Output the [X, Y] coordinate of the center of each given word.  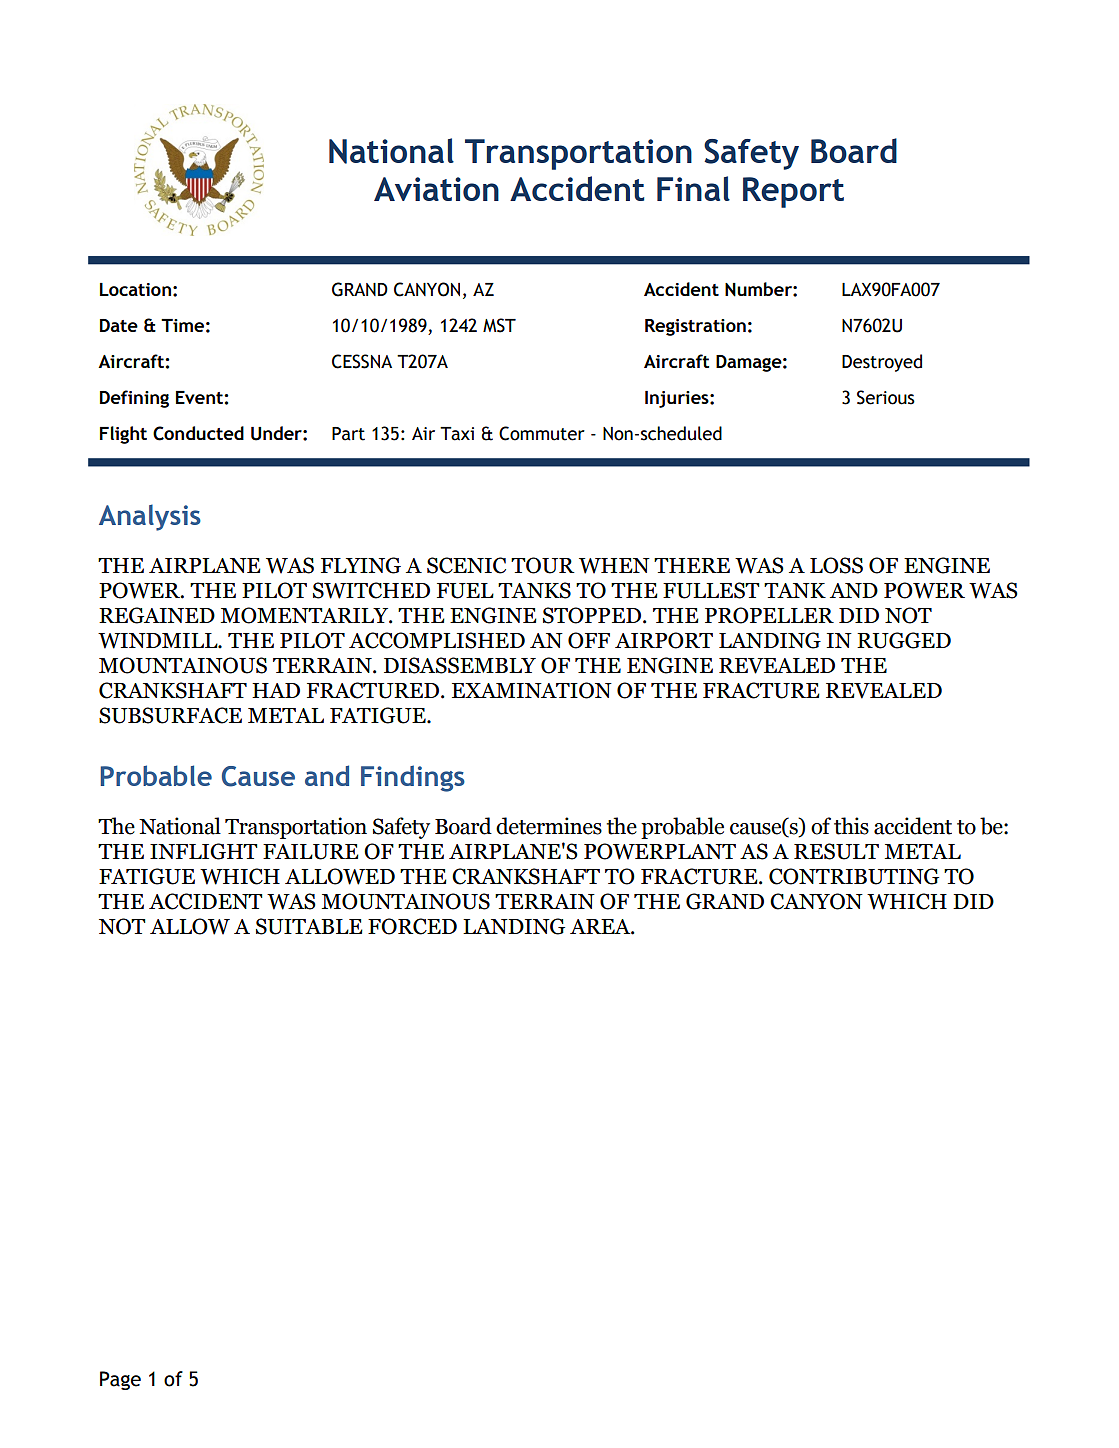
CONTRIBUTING [854, 876]
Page [120, 1380]
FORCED [412, 926]
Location [135, 289]
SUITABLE [309, 926]
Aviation [436, 189]
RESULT [836, 851]
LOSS [836, 565]
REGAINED [157, 615]
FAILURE [311, 852]
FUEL [465, 591]
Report [793, 192]
